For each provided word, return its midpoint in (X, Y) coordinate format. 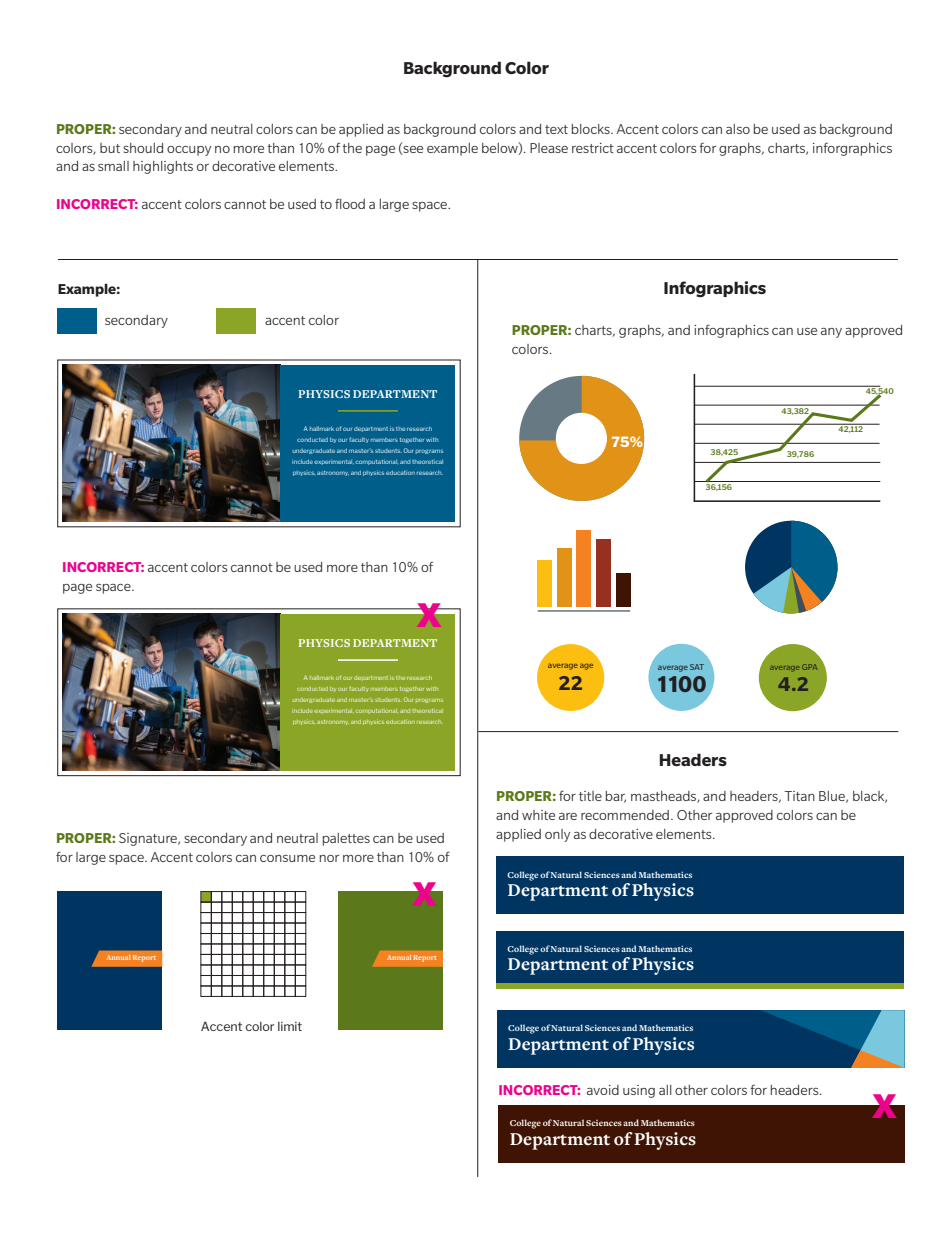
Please (549, 148)
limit (290, 1026)
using (639, 1091)
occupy (189, 151)
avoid (603, 1090)
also (738, 129)
